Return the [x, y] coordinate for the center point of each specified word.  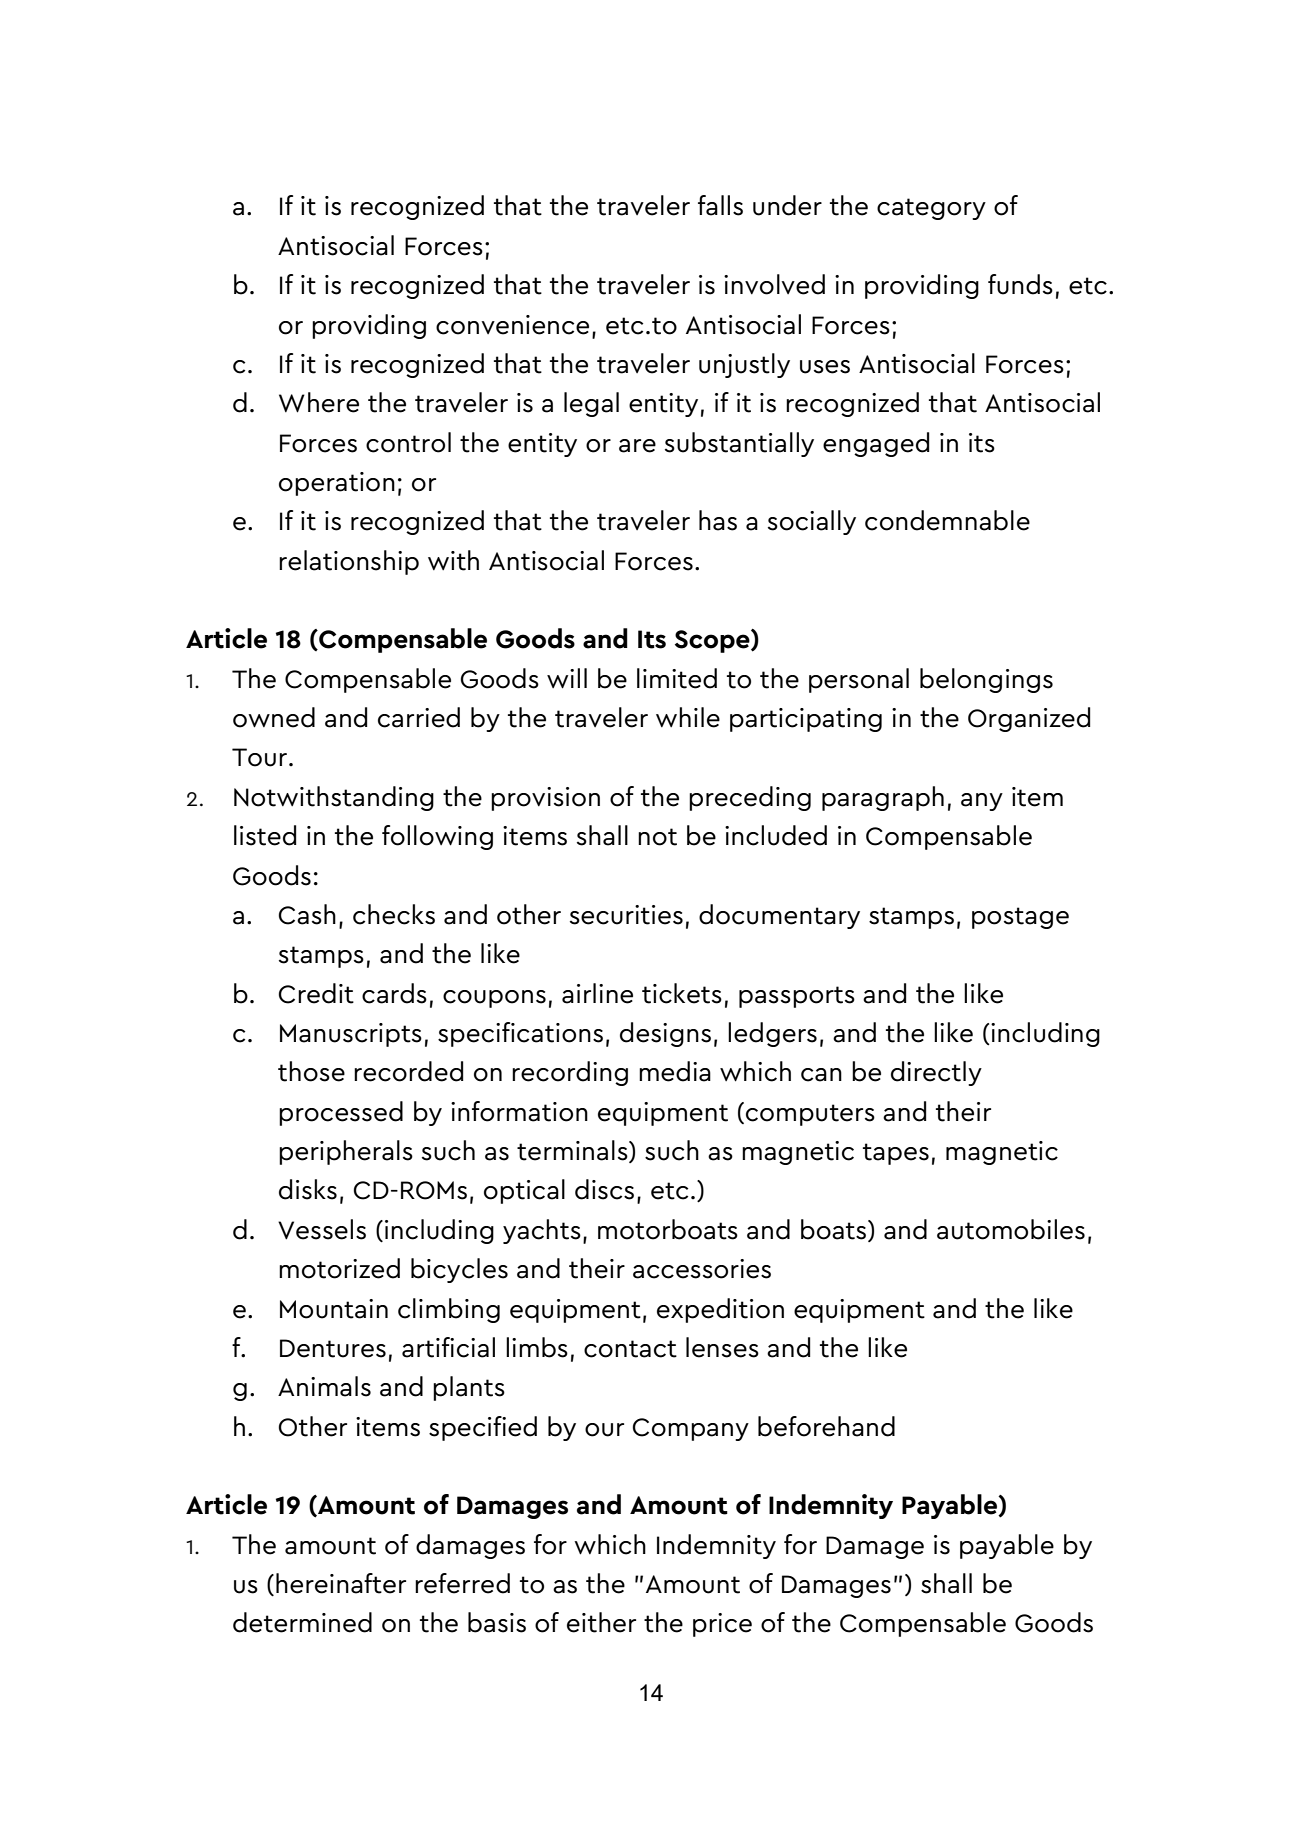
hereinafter [341, 1583]
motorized [339, 1268]
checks [394, 914]
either [601, 1622]
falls [720, 205]
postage [1020, 918]
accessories [702, 1269]
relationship [349, 562]
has [718, 520]
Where [319, 402]
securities [626, 915]
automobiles [1011, 1229]
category [931, 209]
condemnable [947, 520]
